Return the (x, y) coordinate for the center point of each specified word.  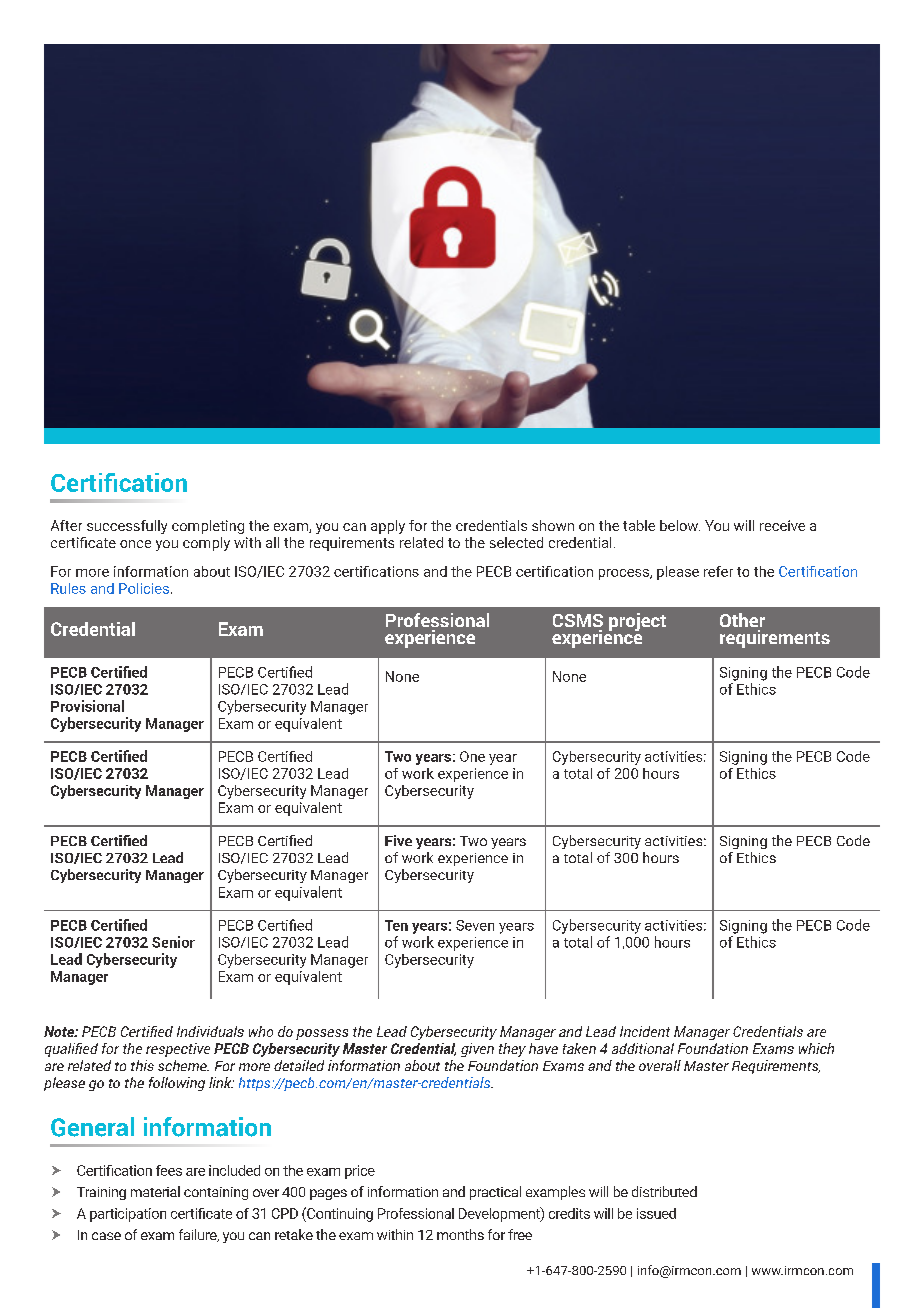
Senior (173, 942)
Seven (475, 925)
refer (718, 571)
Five (398, 840)
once (135, 544)
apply (388, 527)
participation (128, 1215)
